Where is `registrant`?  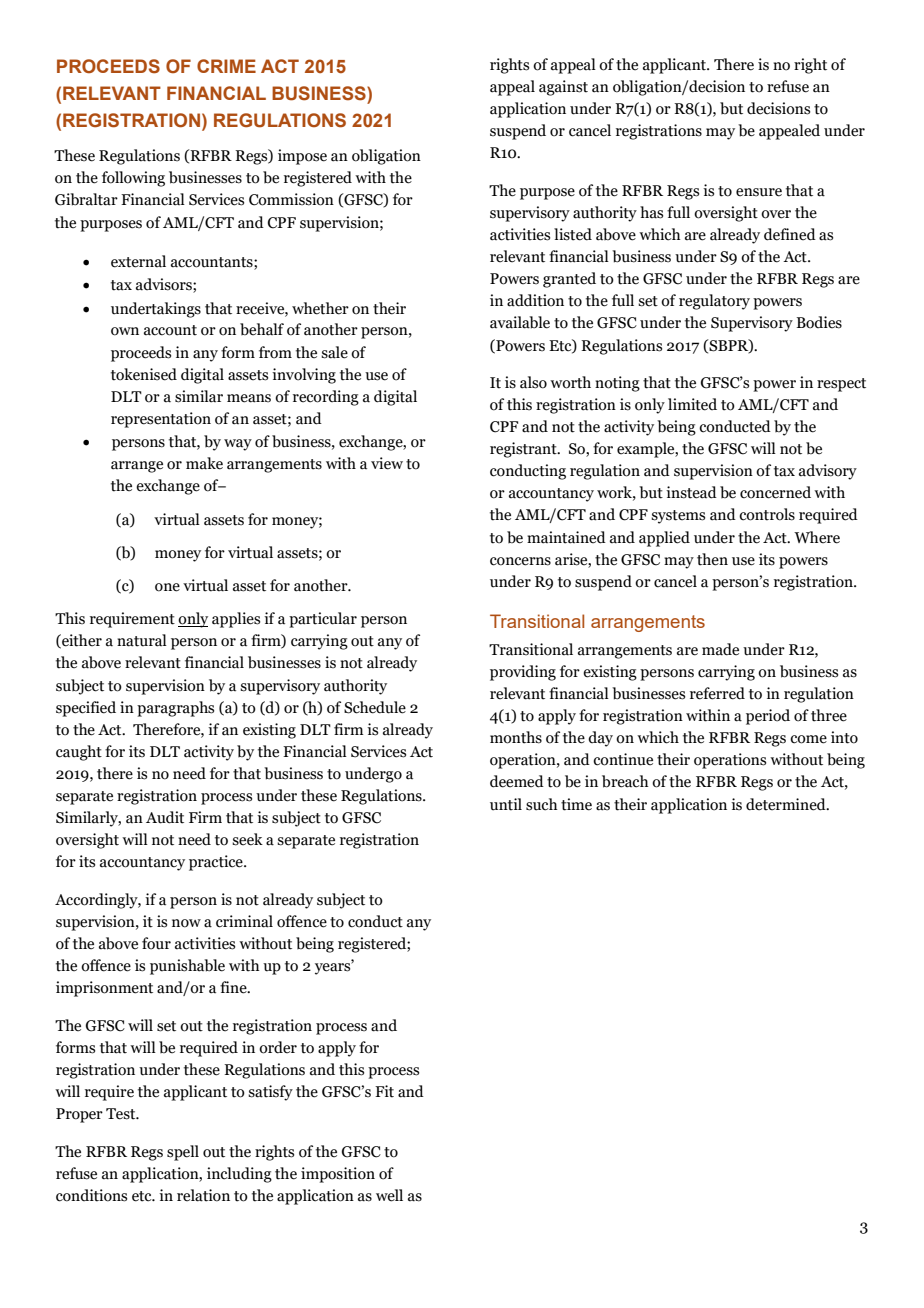 registrant is located at coordinates (524, 450).
